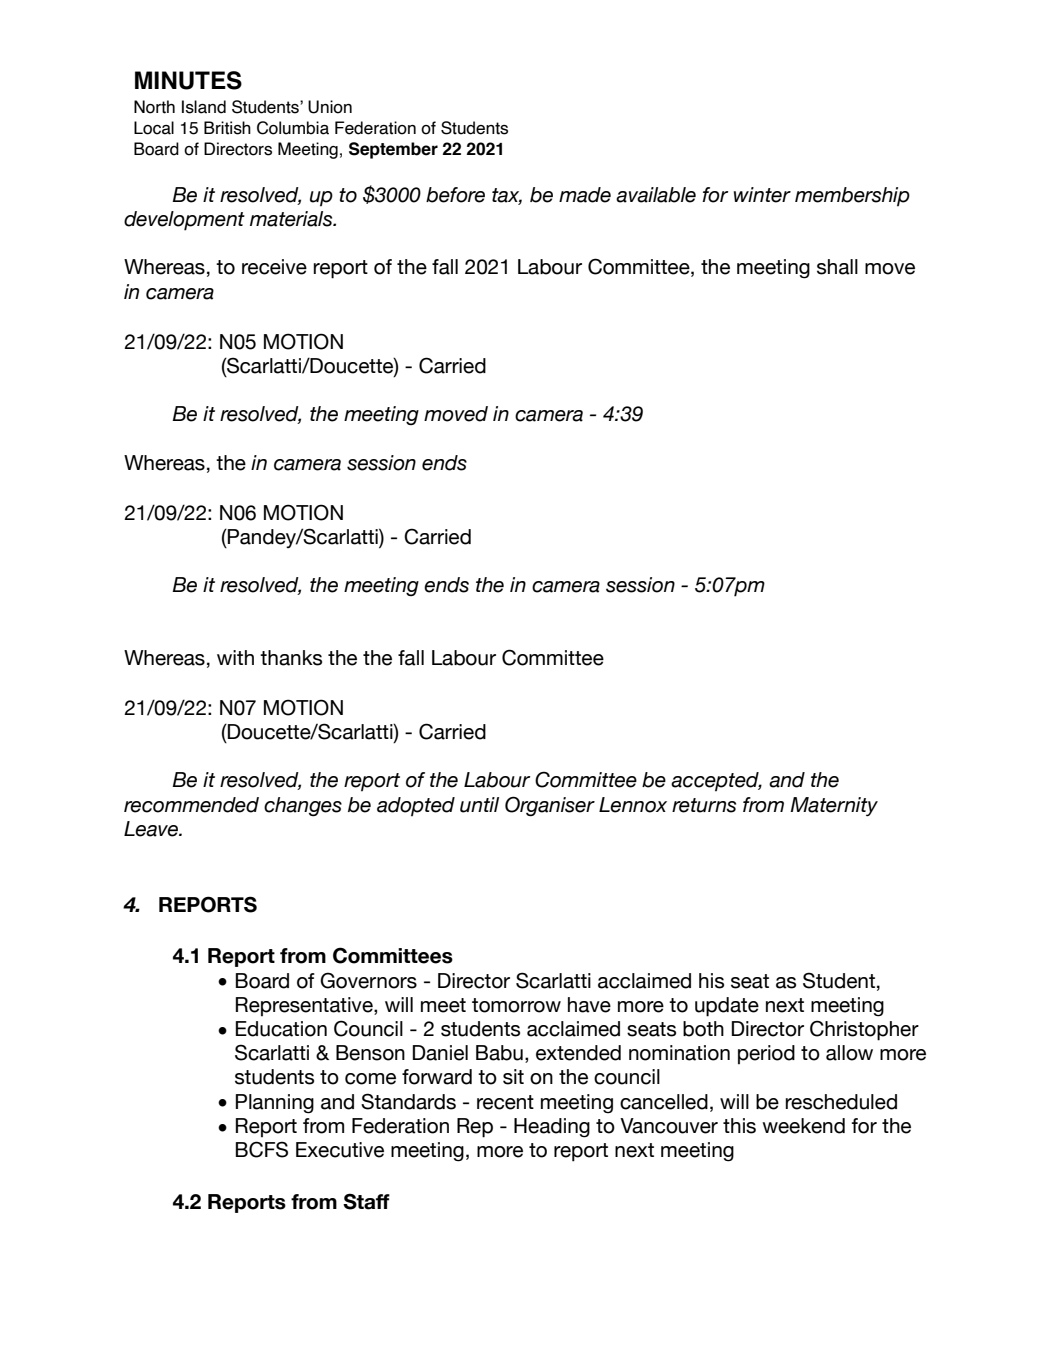 Image resolution: width=1057 pixels, height=1368 pixels. What do you see at coordinates (235, 657) in the image?
I see `with` at bounding box center [235, 657].
